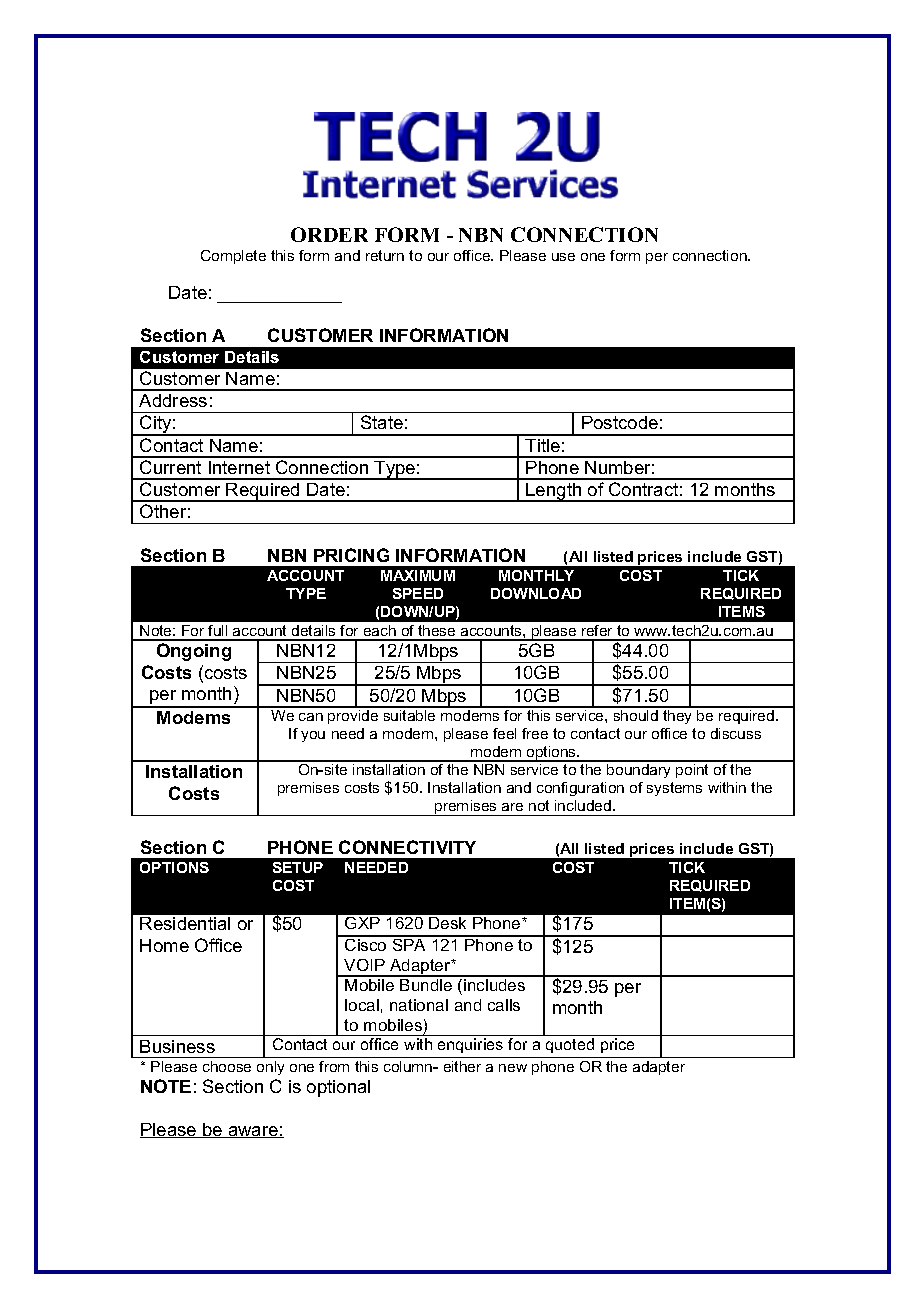 Image resolution: width=924 pixels, height=1308 pixels. What do you see at coordinates (233, 257) in the image?
I see `Complete` at bounding box center [233, 257].
